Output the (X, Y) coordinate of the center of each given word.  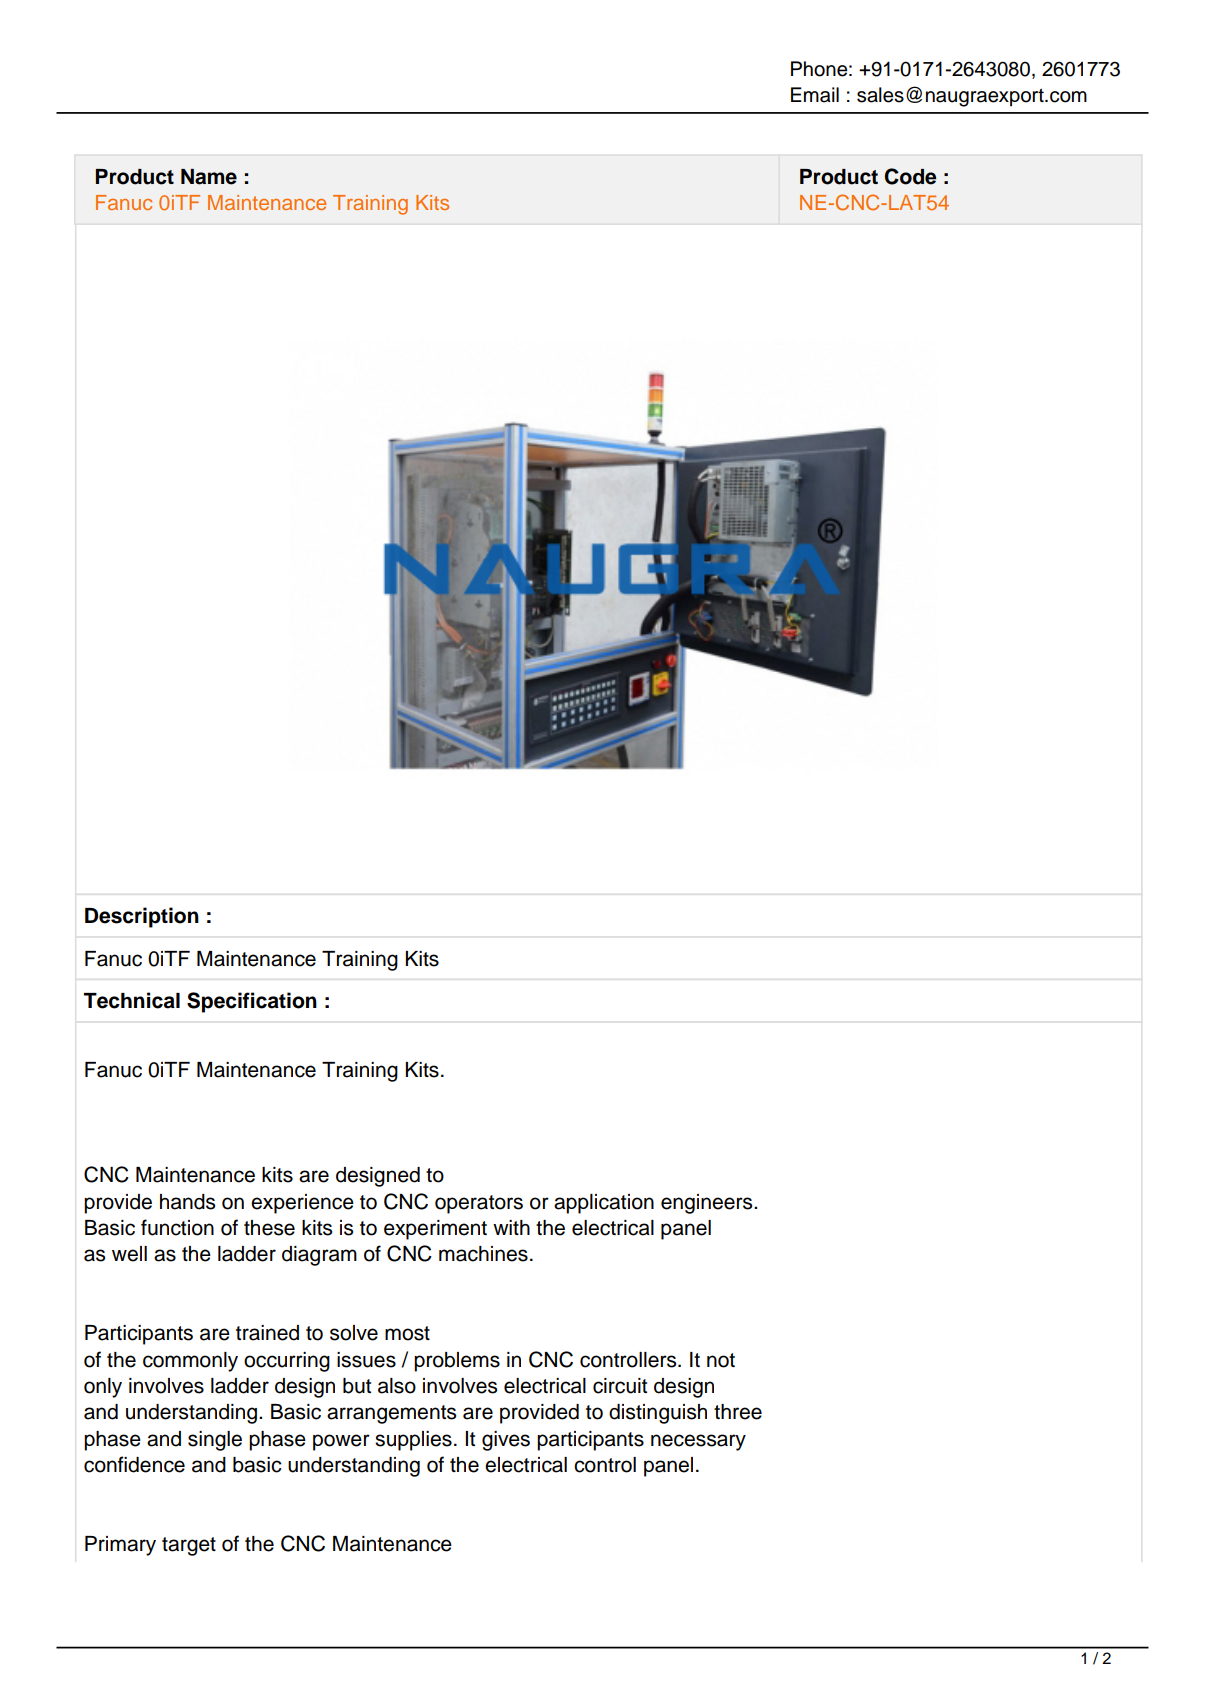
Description (142, 917)
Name (209, 177)
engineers (708, 1204)
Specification (252, 1002)
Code (910, 176)
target (189, 1546)
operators (479, 1204)
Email (815, 95)
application (604, 1204)
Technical (132, 1000)
